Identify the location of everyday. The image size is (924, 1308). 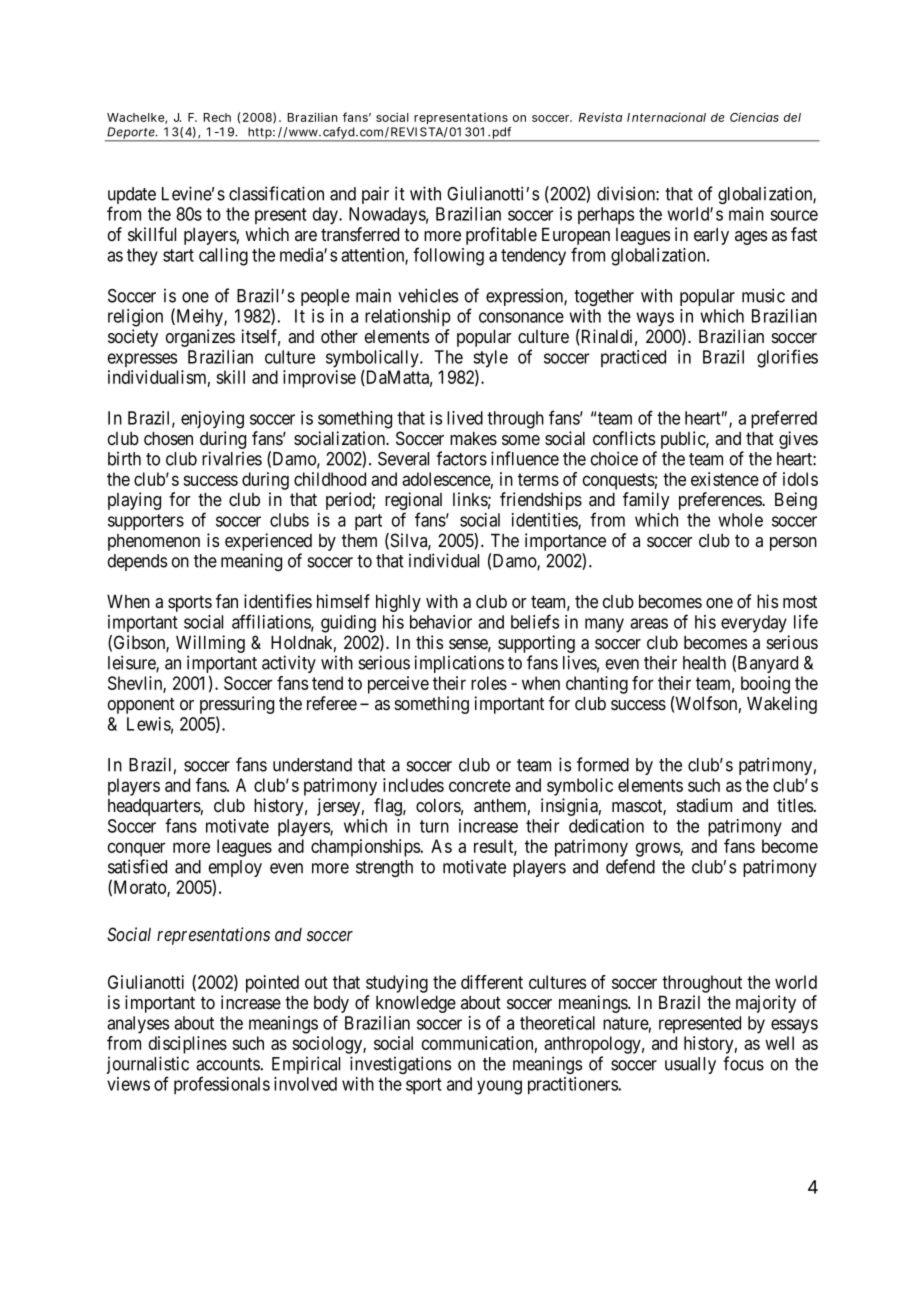
(754, 624).
